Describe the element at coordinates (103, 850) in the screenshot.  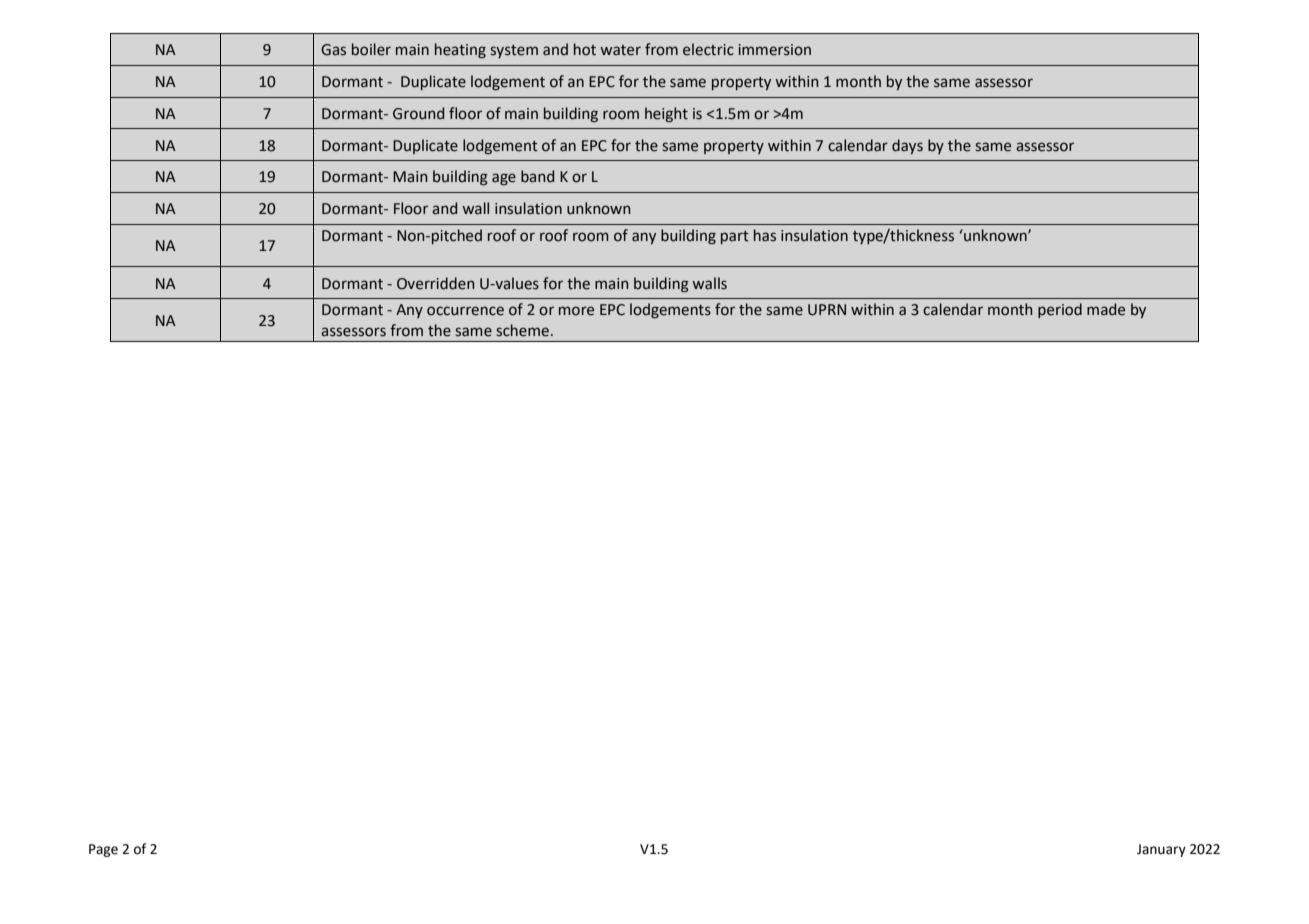
I see `Page` at that location.
